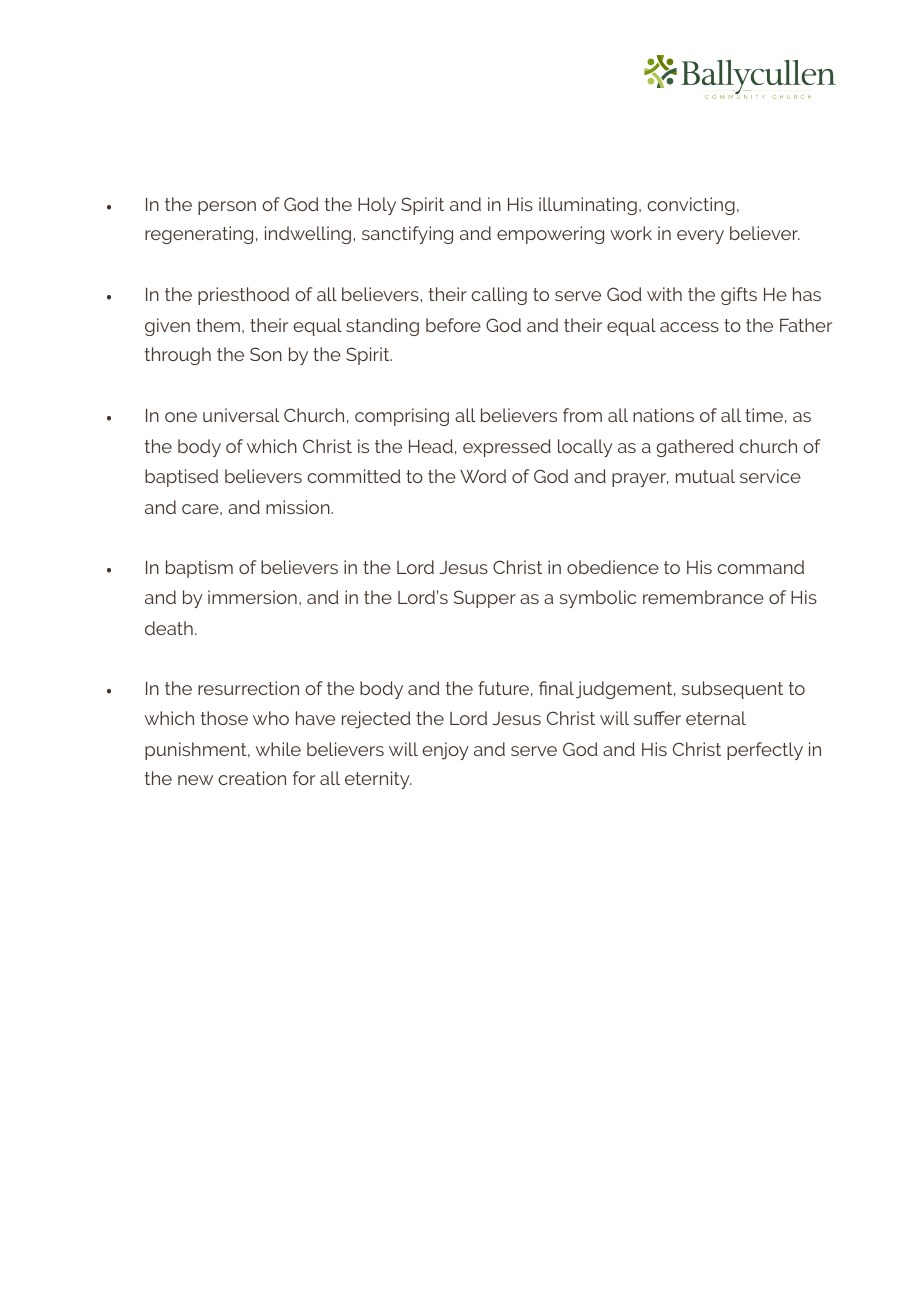 The height and width of the screenshot is (1308, 924). Describe the element at coordinates (453, 325) in the screenshot. I see `before` at that location.
